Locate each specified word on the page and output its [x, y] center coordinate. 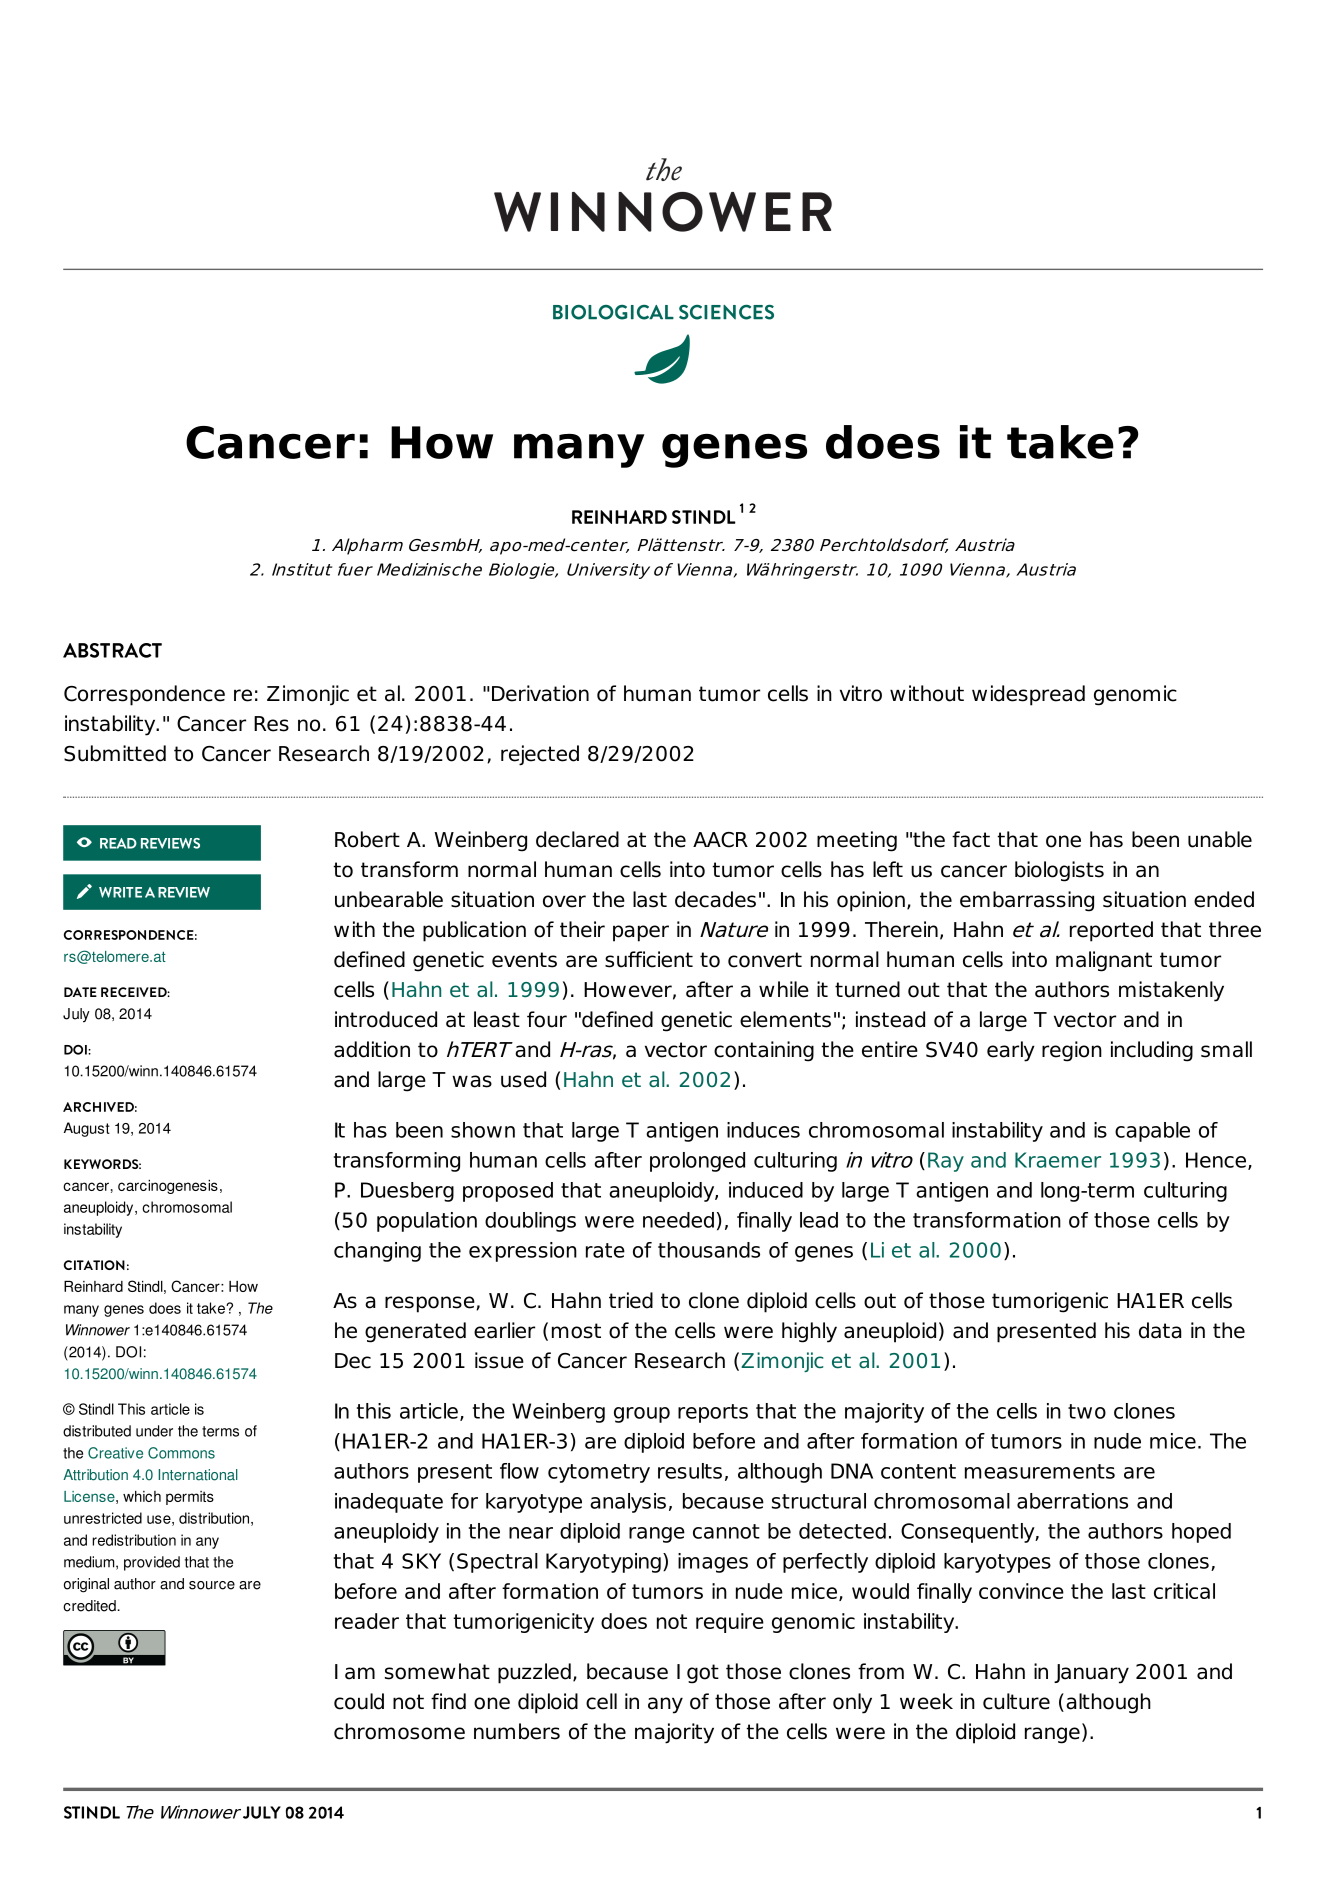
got [703, 1674]
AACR [720, 840]
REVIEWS [170, 843]
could [359, 1701]
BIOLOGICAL [613, 312]
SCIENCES [726, 312]
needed [678, 1220]
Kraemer [1058, 1160]
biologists [1059, 871]
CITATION [94, 1265]
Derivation [540, 693]
